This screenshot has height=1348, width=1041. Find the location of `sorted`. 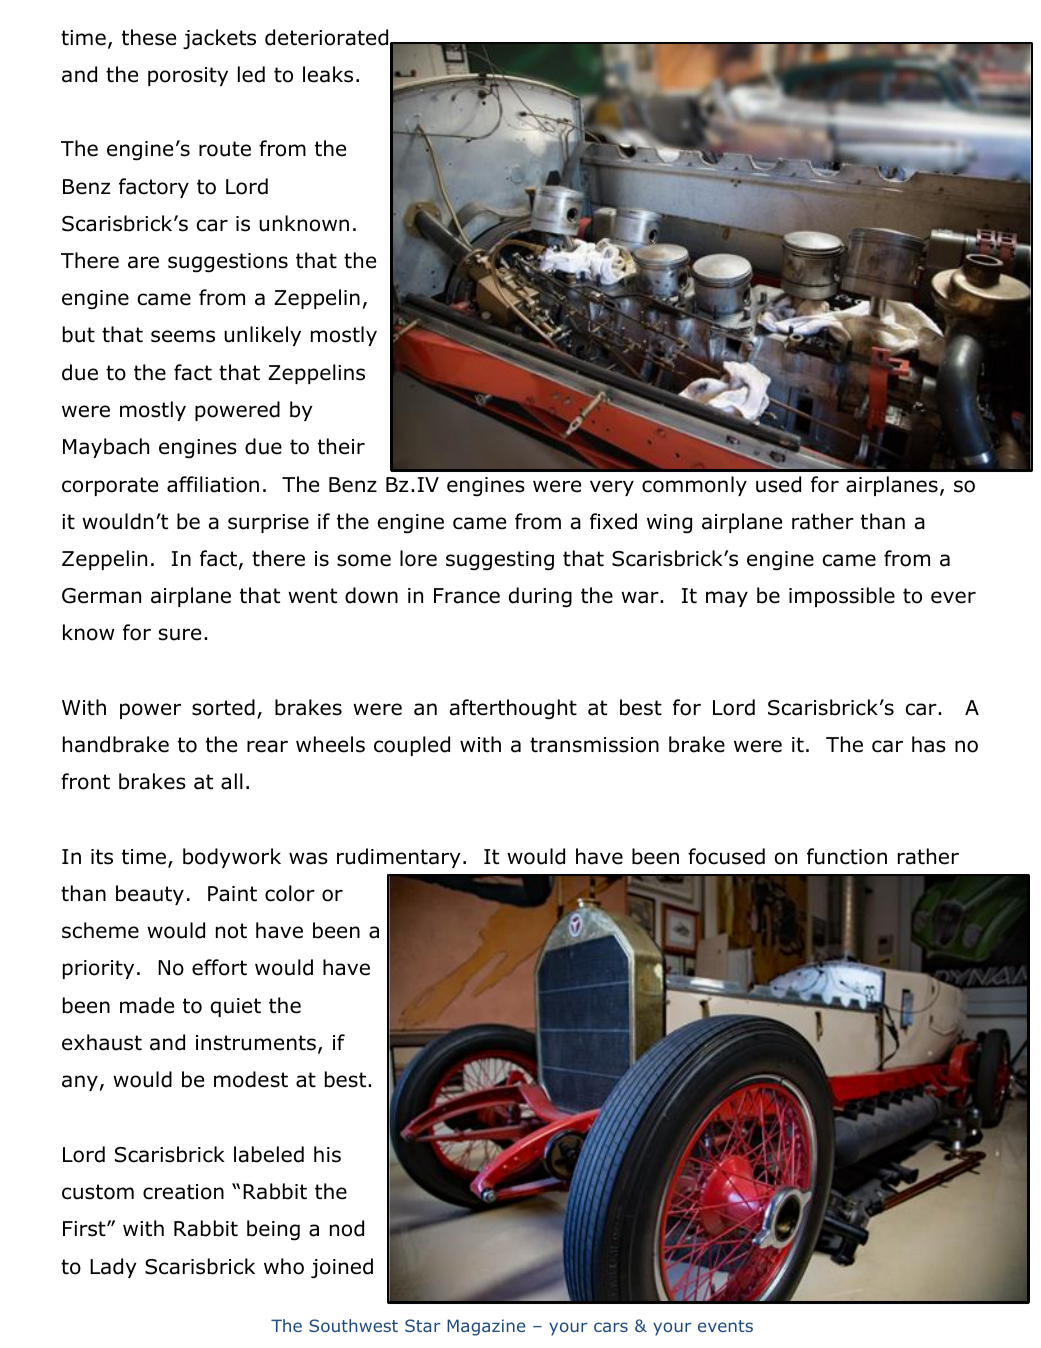

sorted is located at coordinates (223, 707).
